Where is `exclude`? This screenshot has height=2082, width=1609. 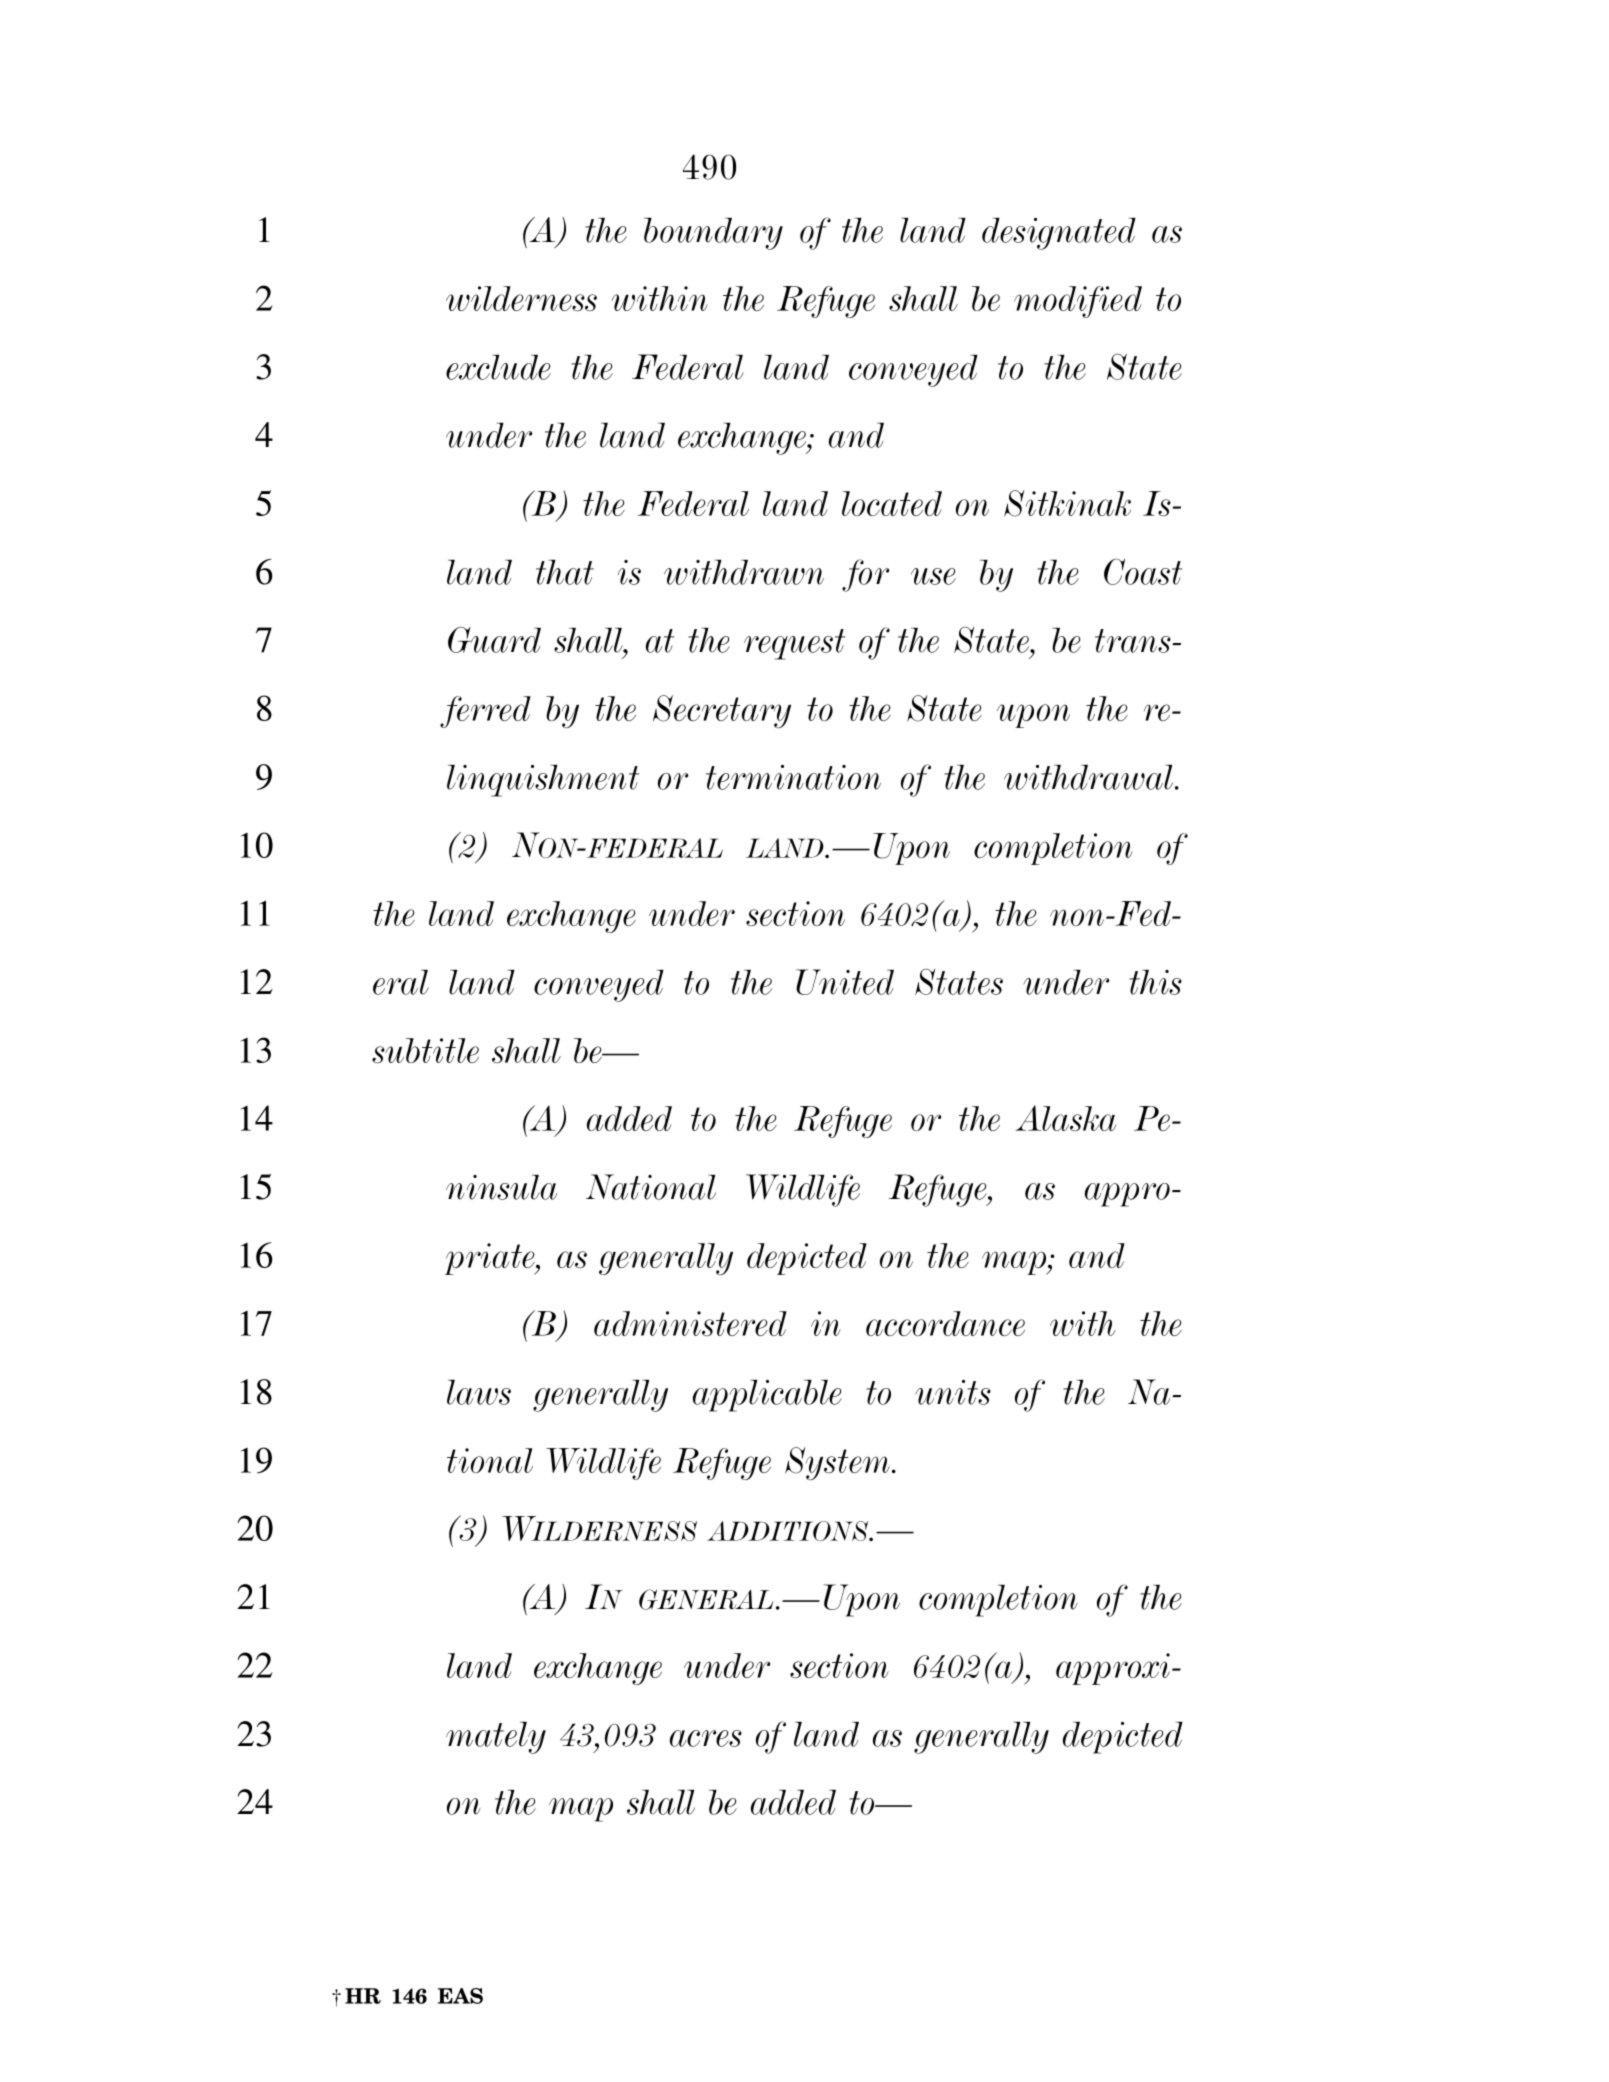
exclude is located at coordinates (498, 367).
